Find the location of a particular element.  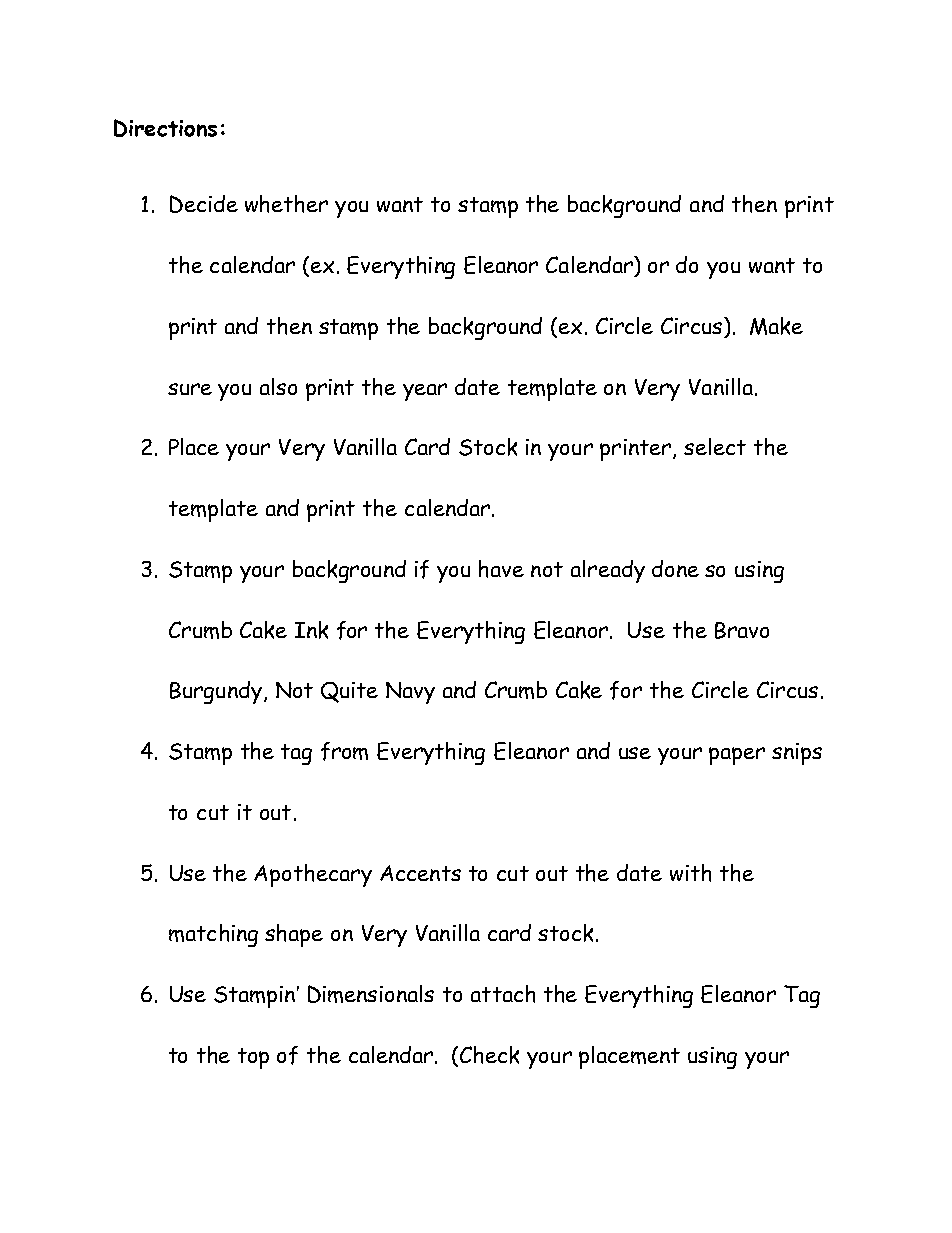

Navy is located at coordinates (410, 693).
